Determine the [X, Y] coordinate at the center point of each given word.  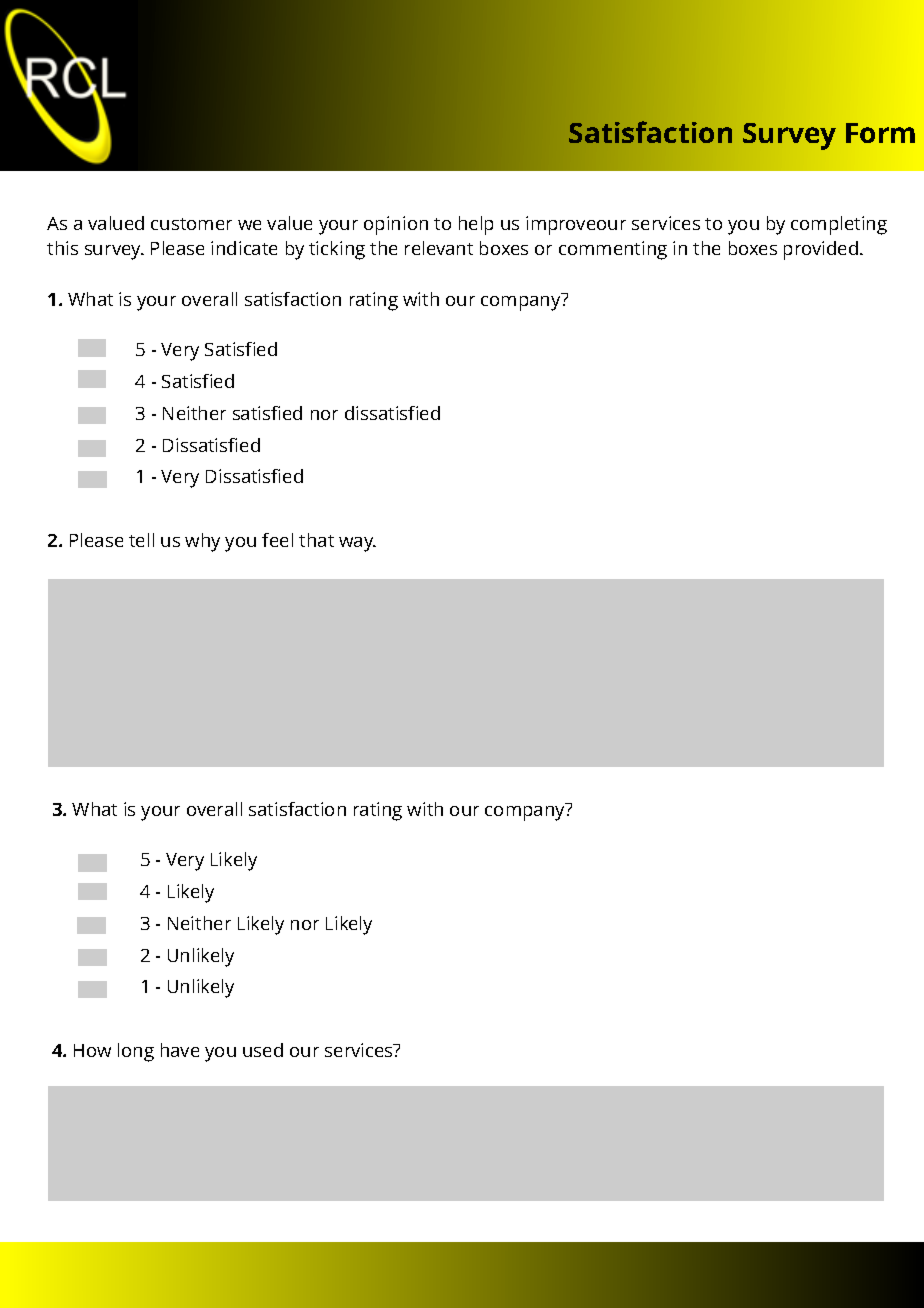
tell [141, 540]
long [136, 1052]
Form [880, 133]
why [202, 542]
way [357, 544]
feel [277, 540]
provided [822, 250]
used [263, 1050]
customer [191, 224]
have [180, 1050]
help [476, 225]
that [316, 540]
